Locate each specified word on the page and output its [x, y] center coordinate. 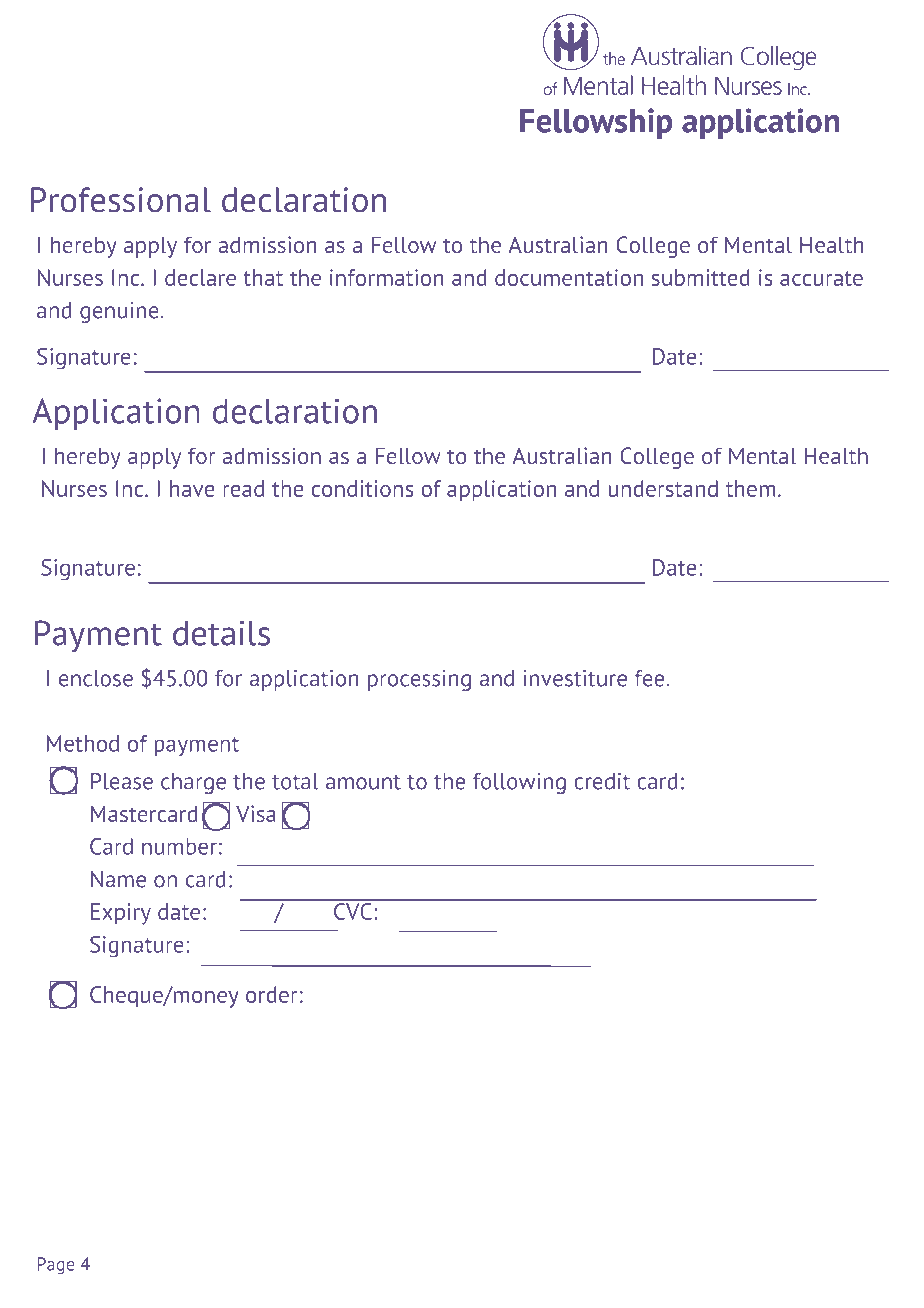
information [387, 277]
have [192, 488]
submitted [701, 277]
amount [363, 782]
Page [55, 1266]
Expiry [121, 914]
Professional [121, 200]
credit [602, 781]
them [751, 488]
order [272, 994]
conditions [362, 488]
